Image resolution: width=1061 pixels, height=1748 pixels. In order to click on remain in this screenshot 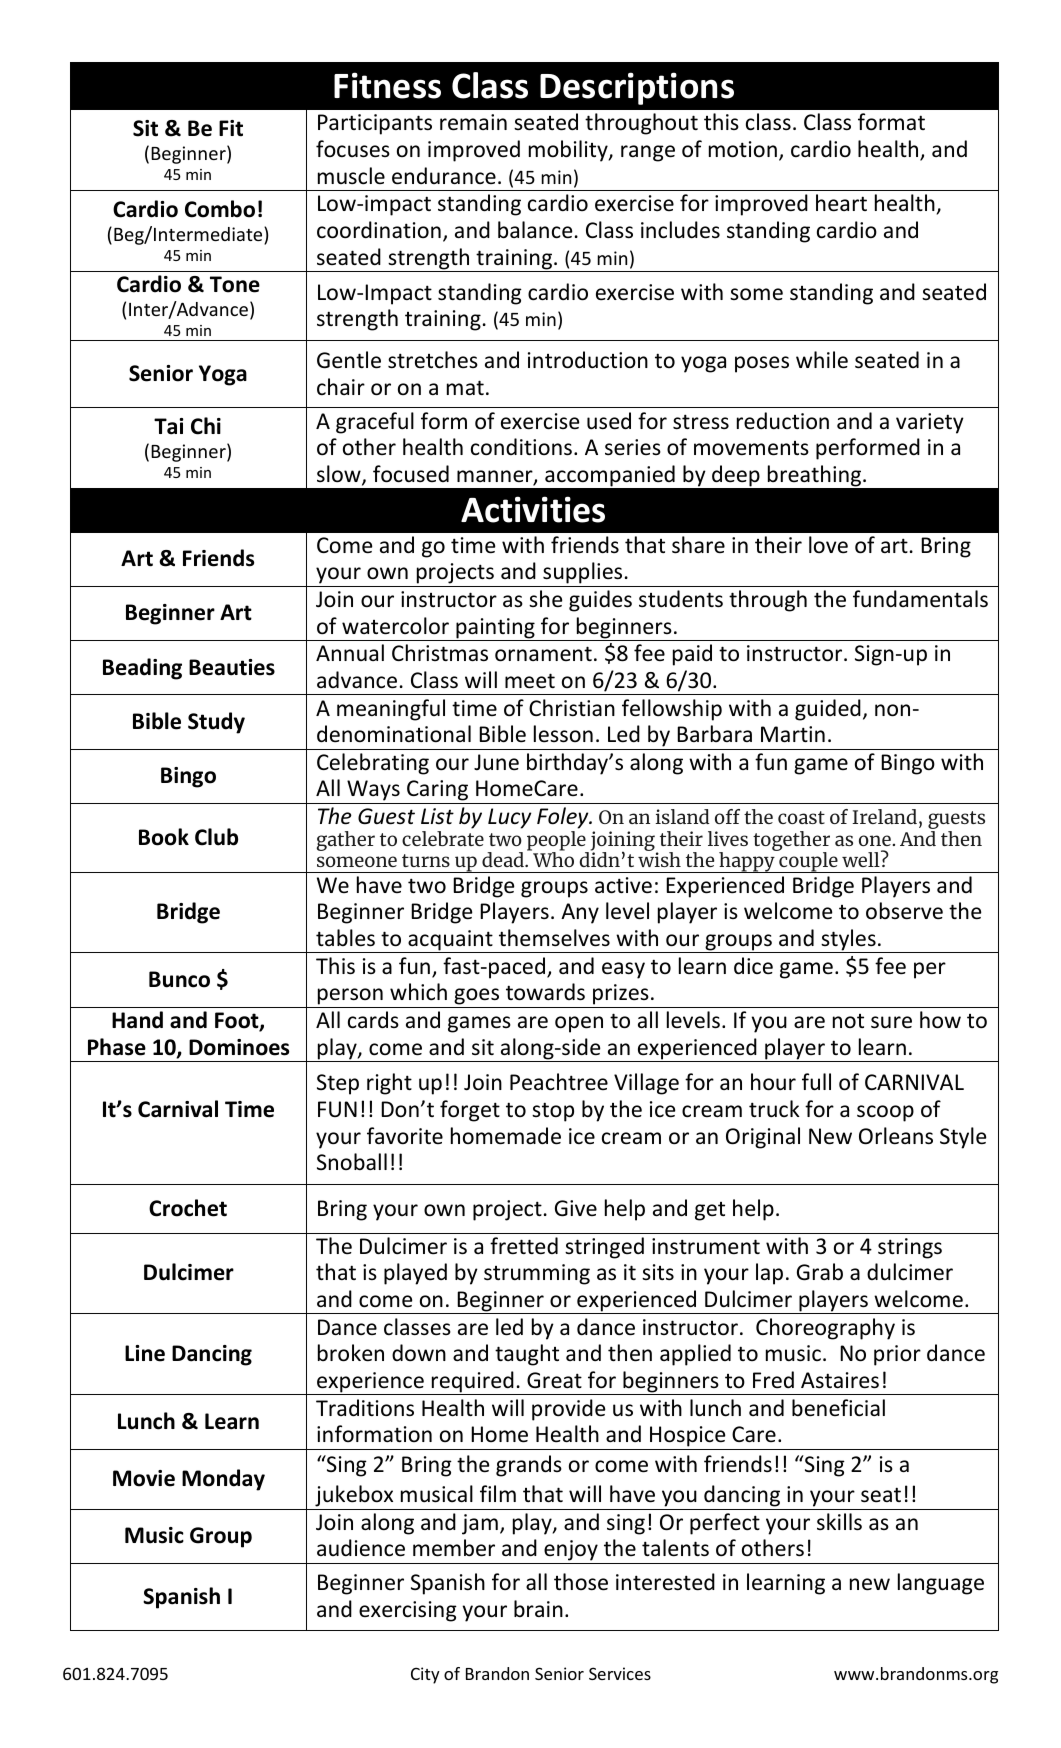, I will do `click(473, 122)`.
